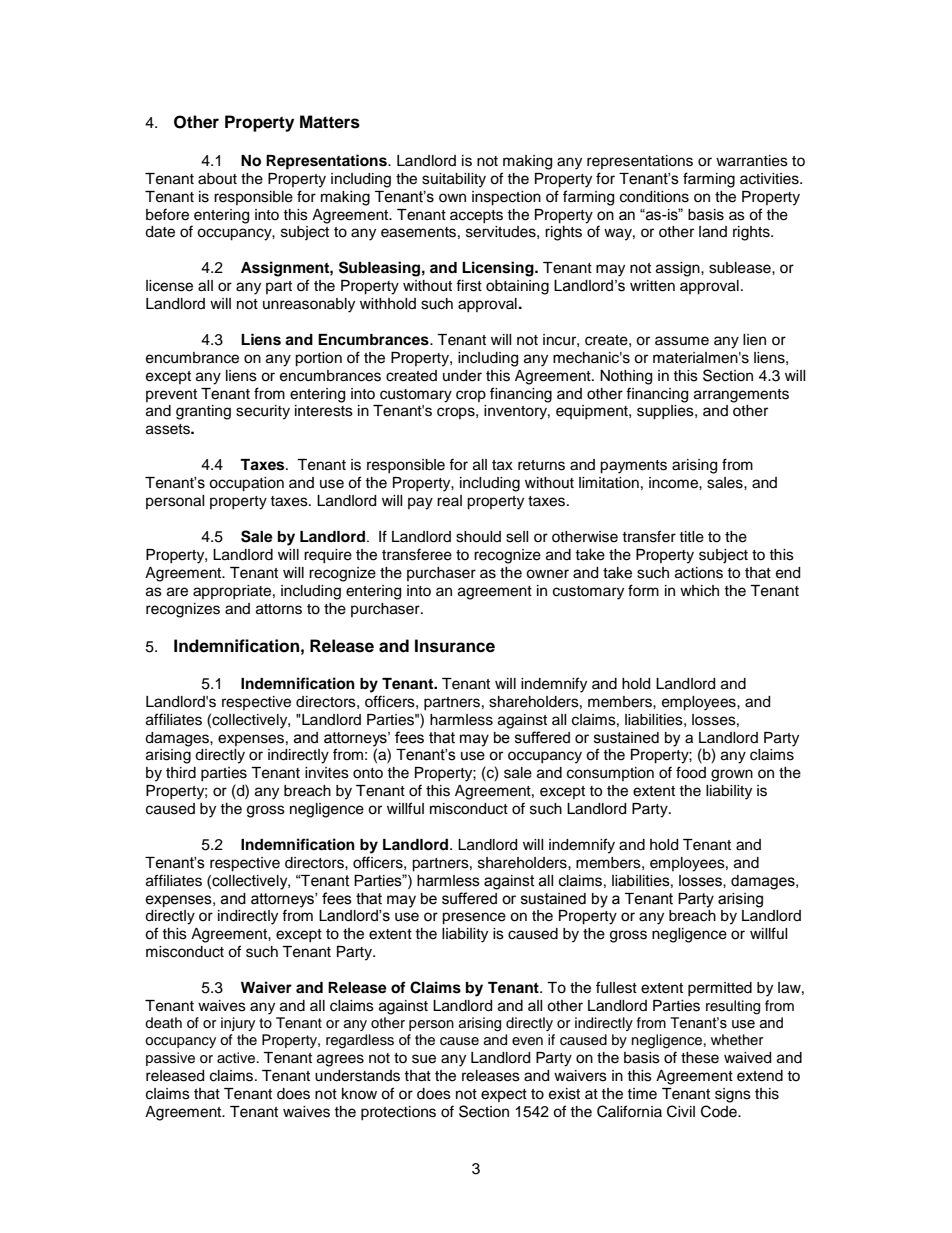  What do you see at coordinates (263, 412) in the screenshot?
I see `security` at bounding box center [263, 412].
